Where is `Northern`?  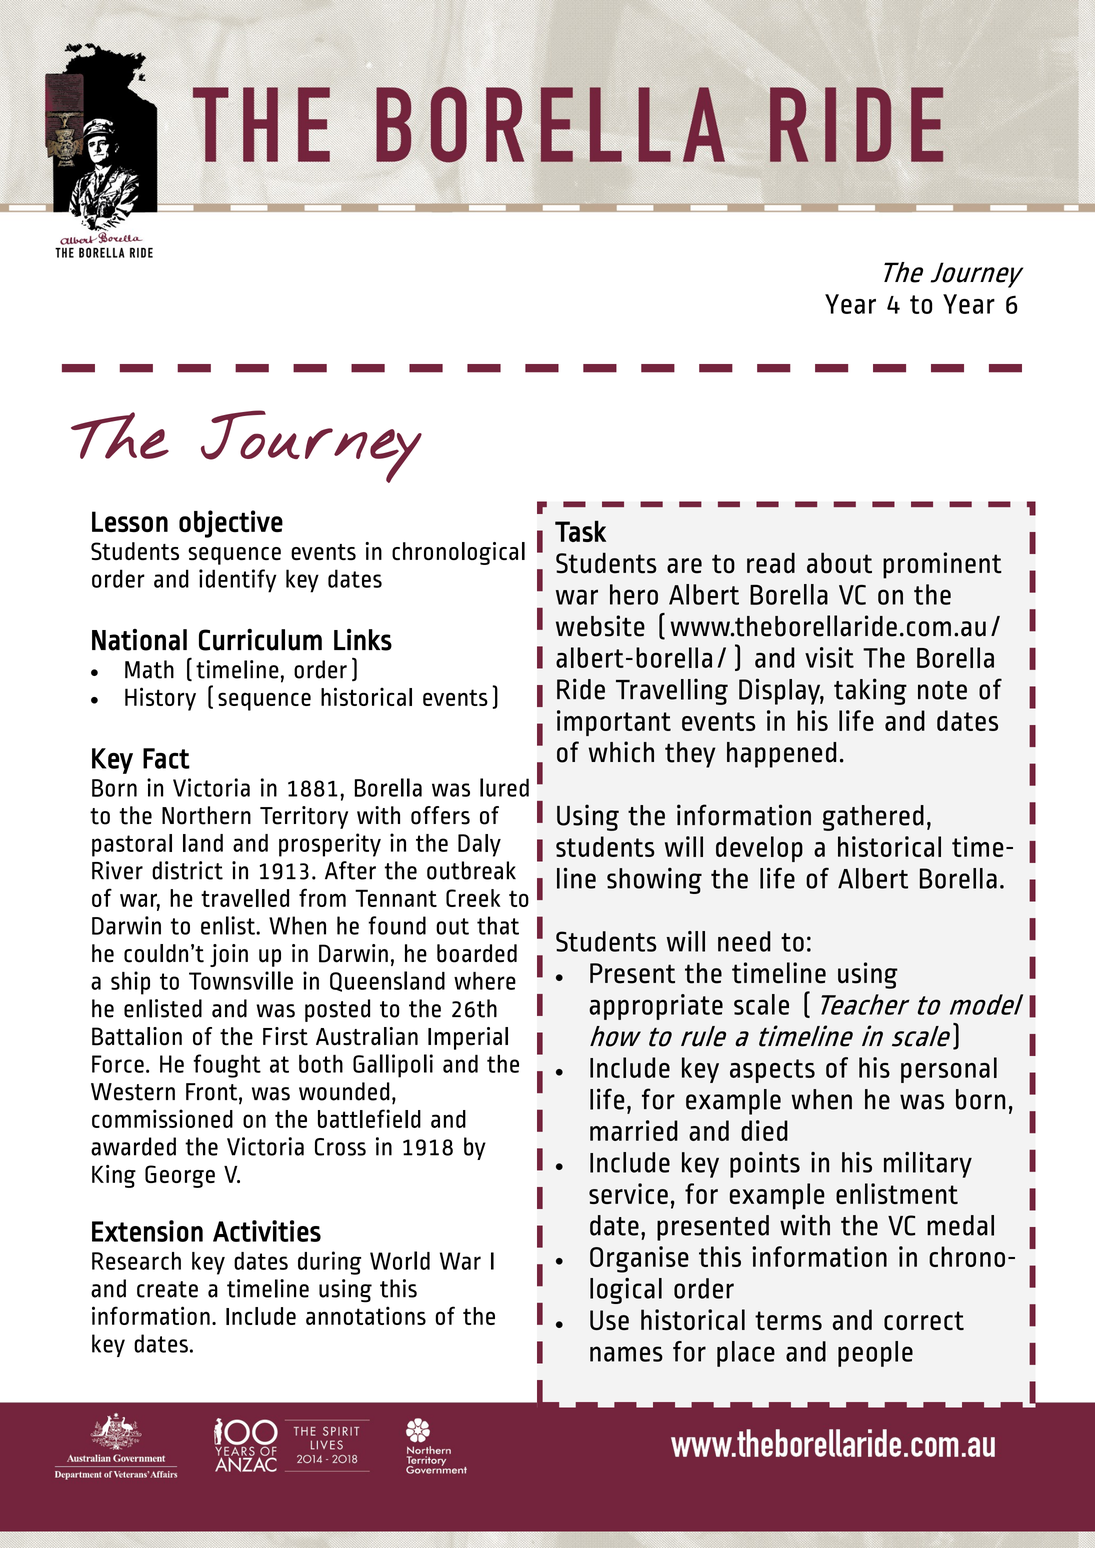
Northern is located at coordinates (206, 815).
